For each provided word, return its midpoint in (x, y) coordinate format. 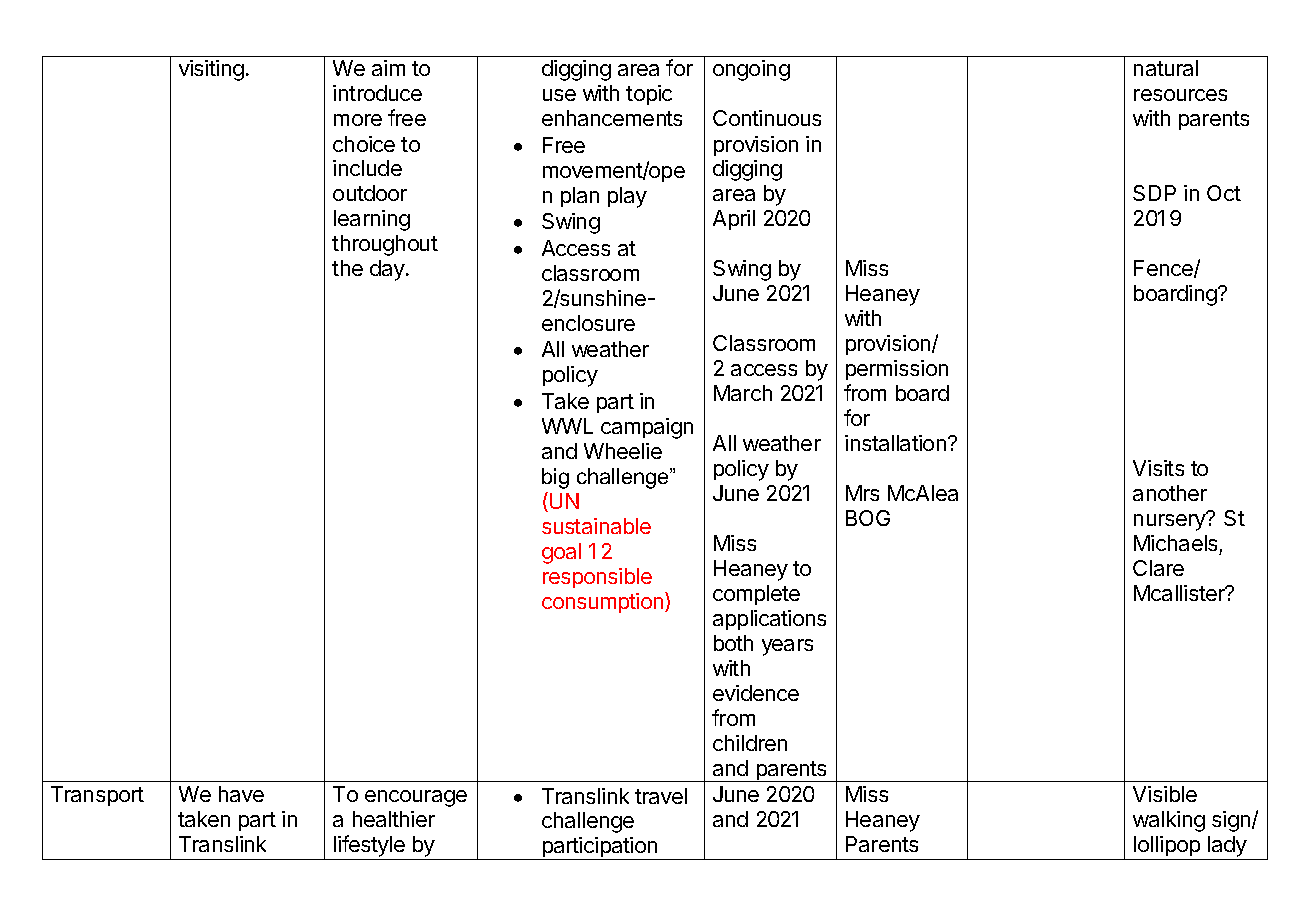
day (388, 270)
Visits (1158, 468)
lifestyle (369, 847)
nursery (1171, 522)
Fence (1164, 269)
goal (561, 553)
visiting (211, 70)
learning (372, 220)
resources (1180, 95)
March (743, 393)
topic (649, 95)
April (734, 220)
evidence (756, 693)
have (241, 794)
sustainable (596, 526)
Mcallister (1180, 593)
